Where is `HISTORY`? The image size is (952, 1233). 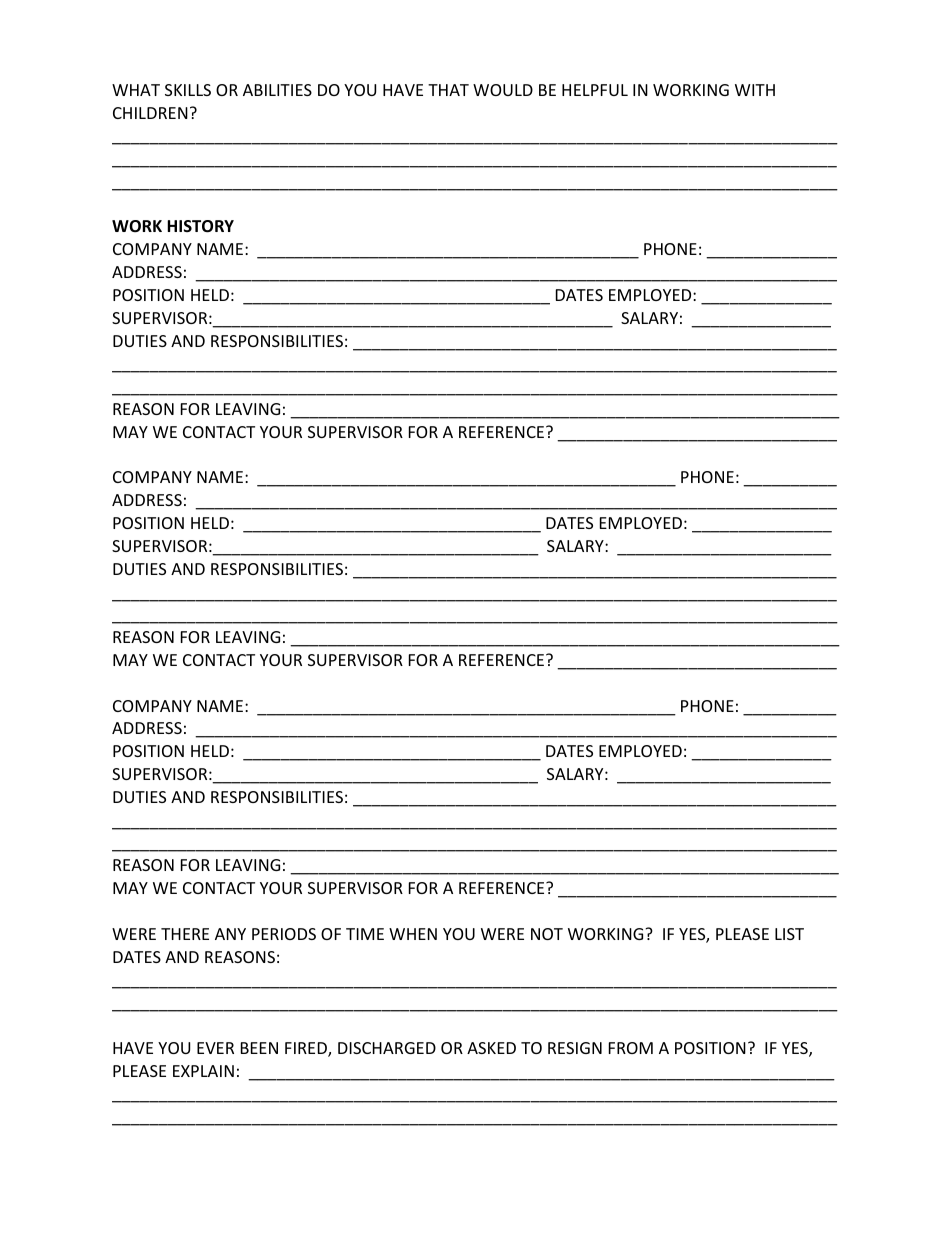
HISTORY is located at coordinates (200, 226).
